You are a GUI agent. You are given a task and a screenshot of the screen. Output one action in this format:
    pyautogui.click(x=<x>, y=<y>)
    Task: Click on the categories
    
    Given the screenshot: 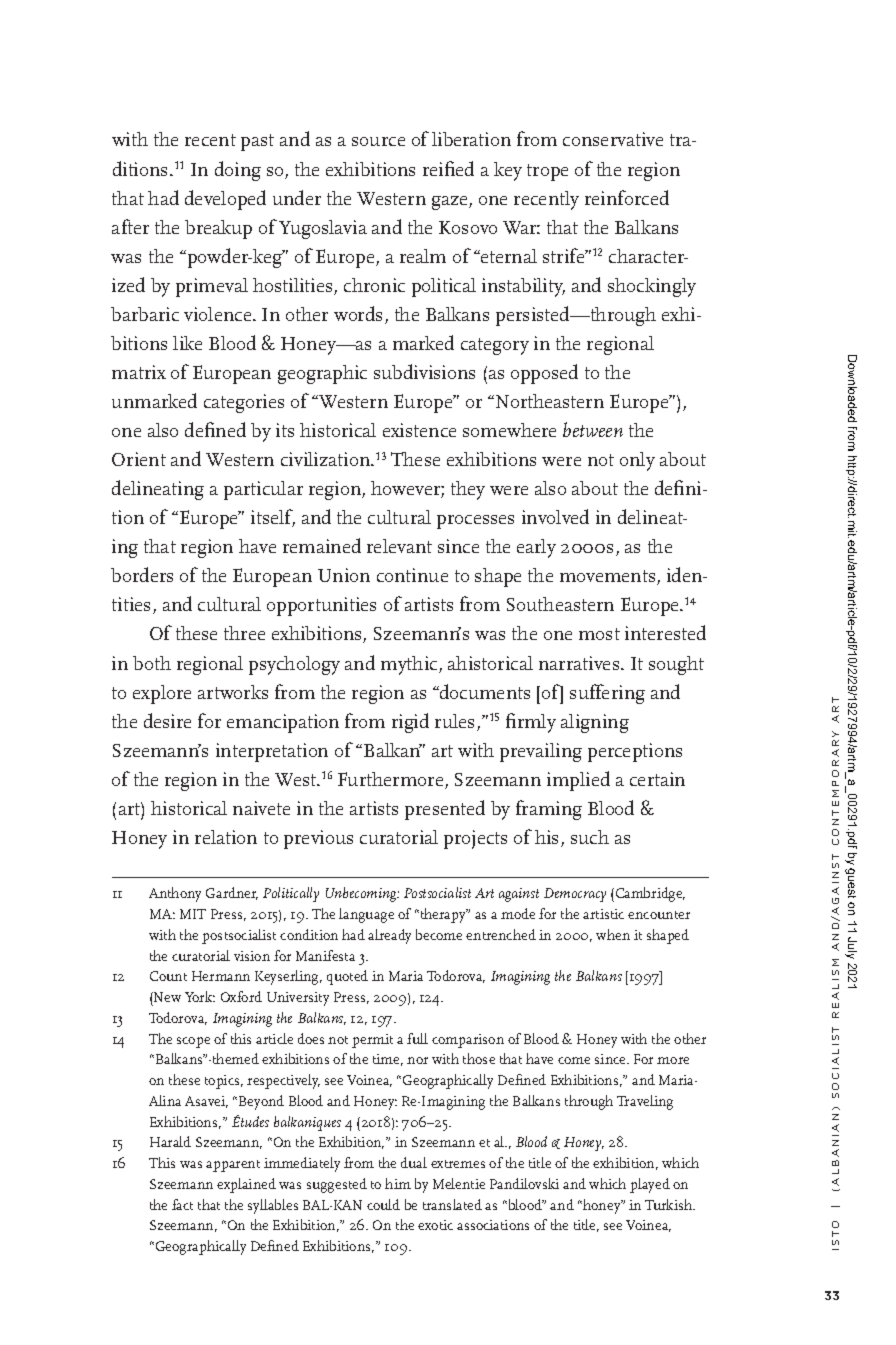 What is the action you would take?
    pyautogui.click(x=244, y=403)
